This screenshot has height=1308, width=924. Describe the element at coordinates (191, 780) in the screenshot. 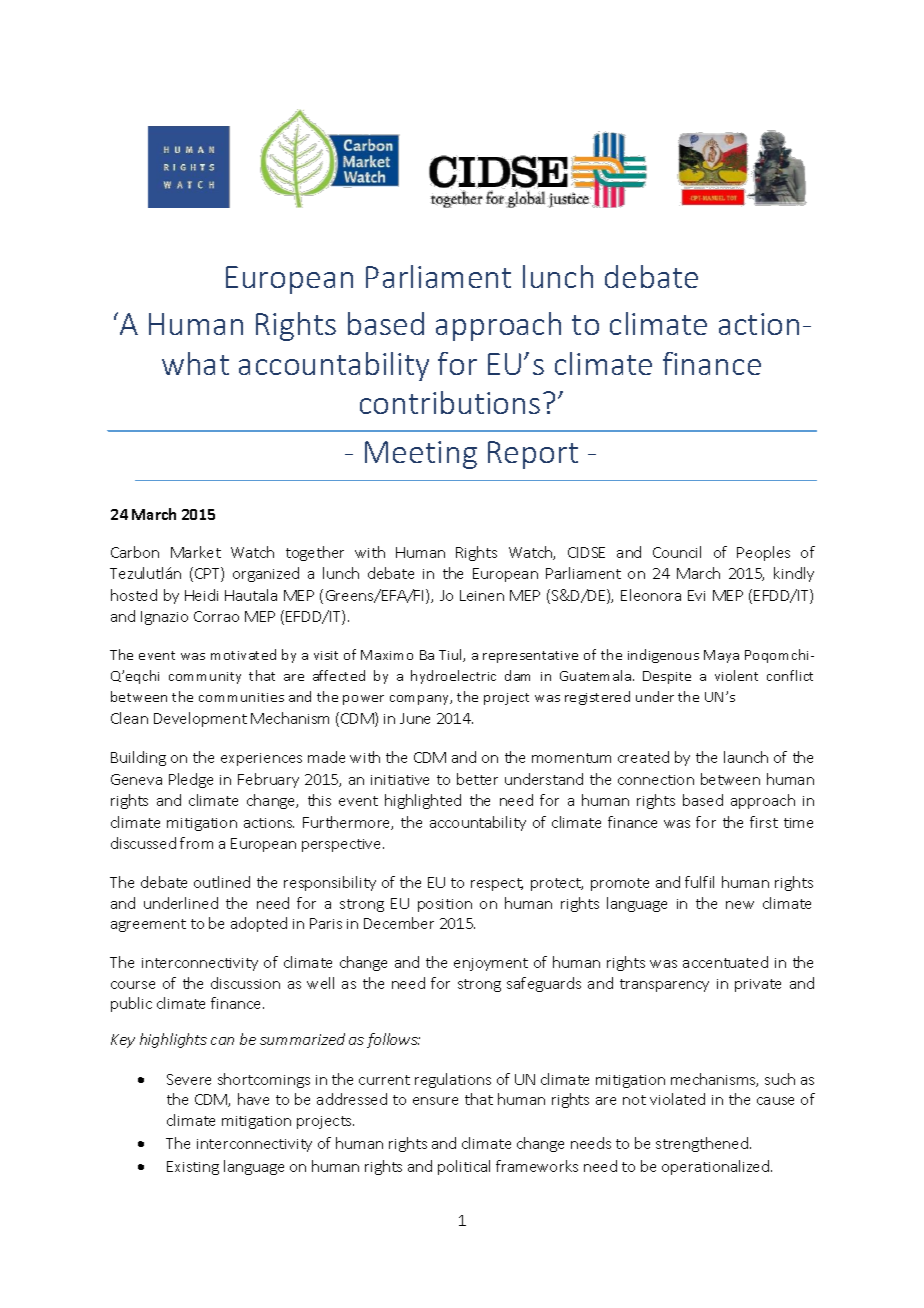

I see `Pledge` at that location.
